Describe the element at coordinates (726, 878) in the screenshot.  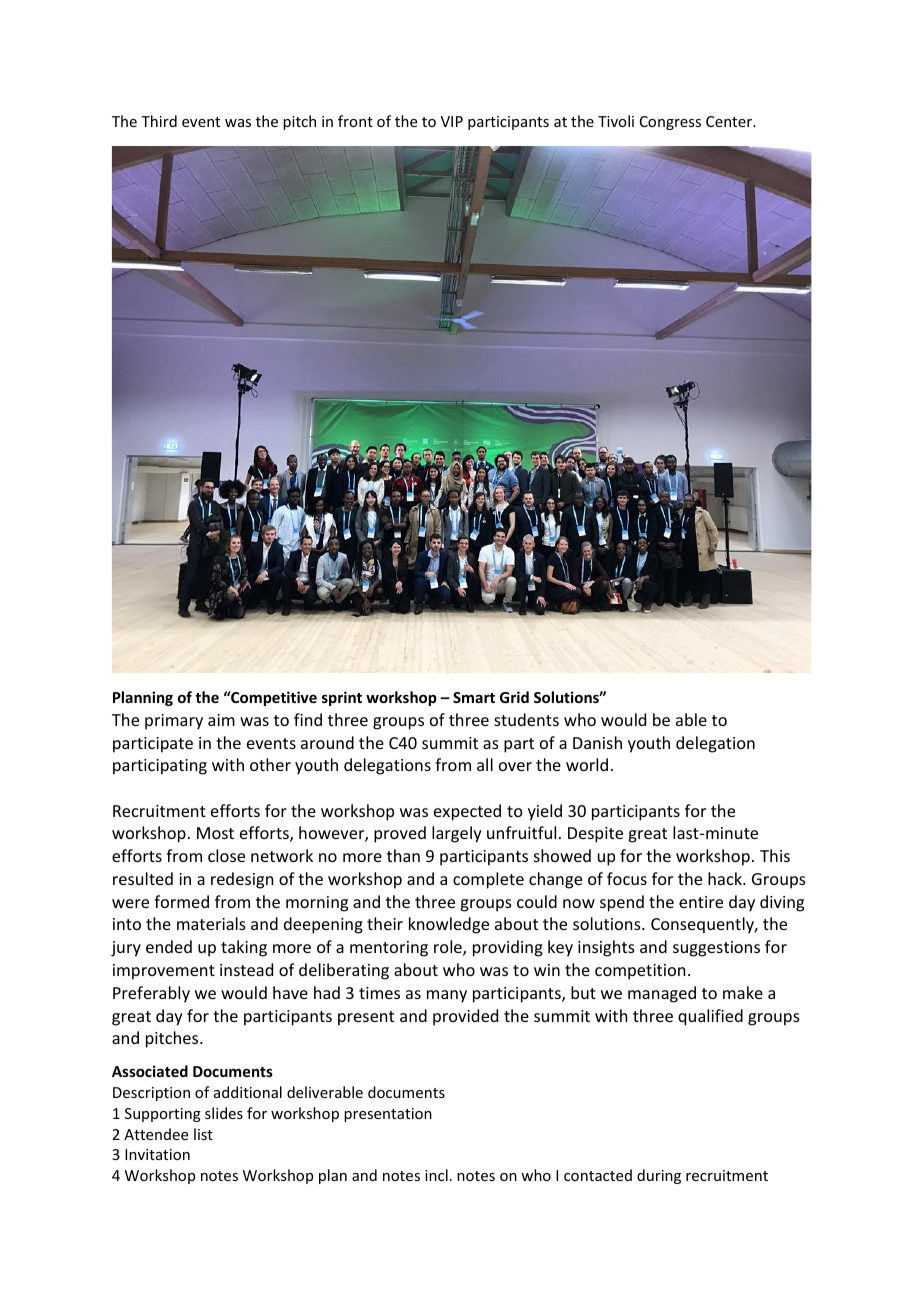
I see `hack` at that location.
